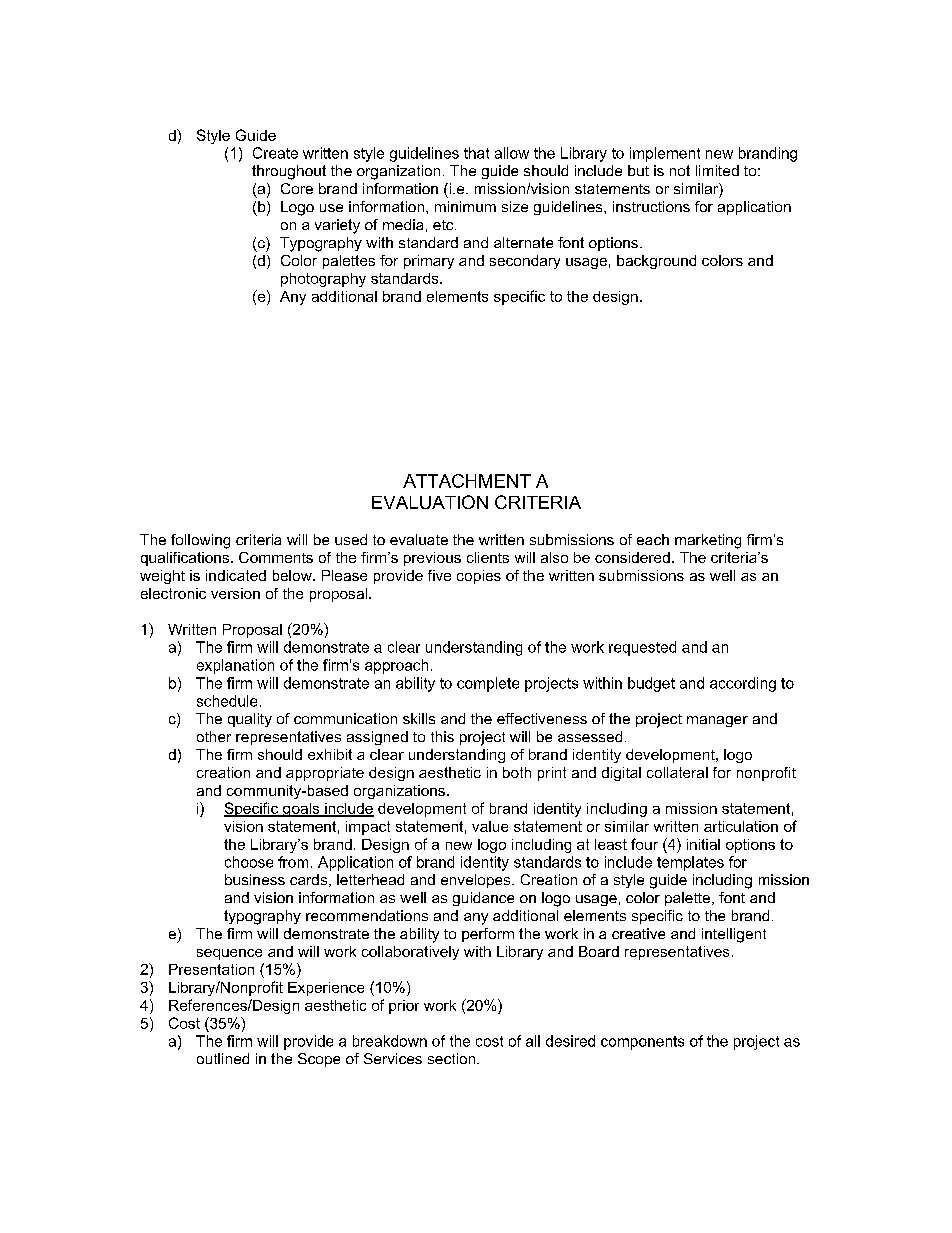  I want to click on this, so click(442, 736).
